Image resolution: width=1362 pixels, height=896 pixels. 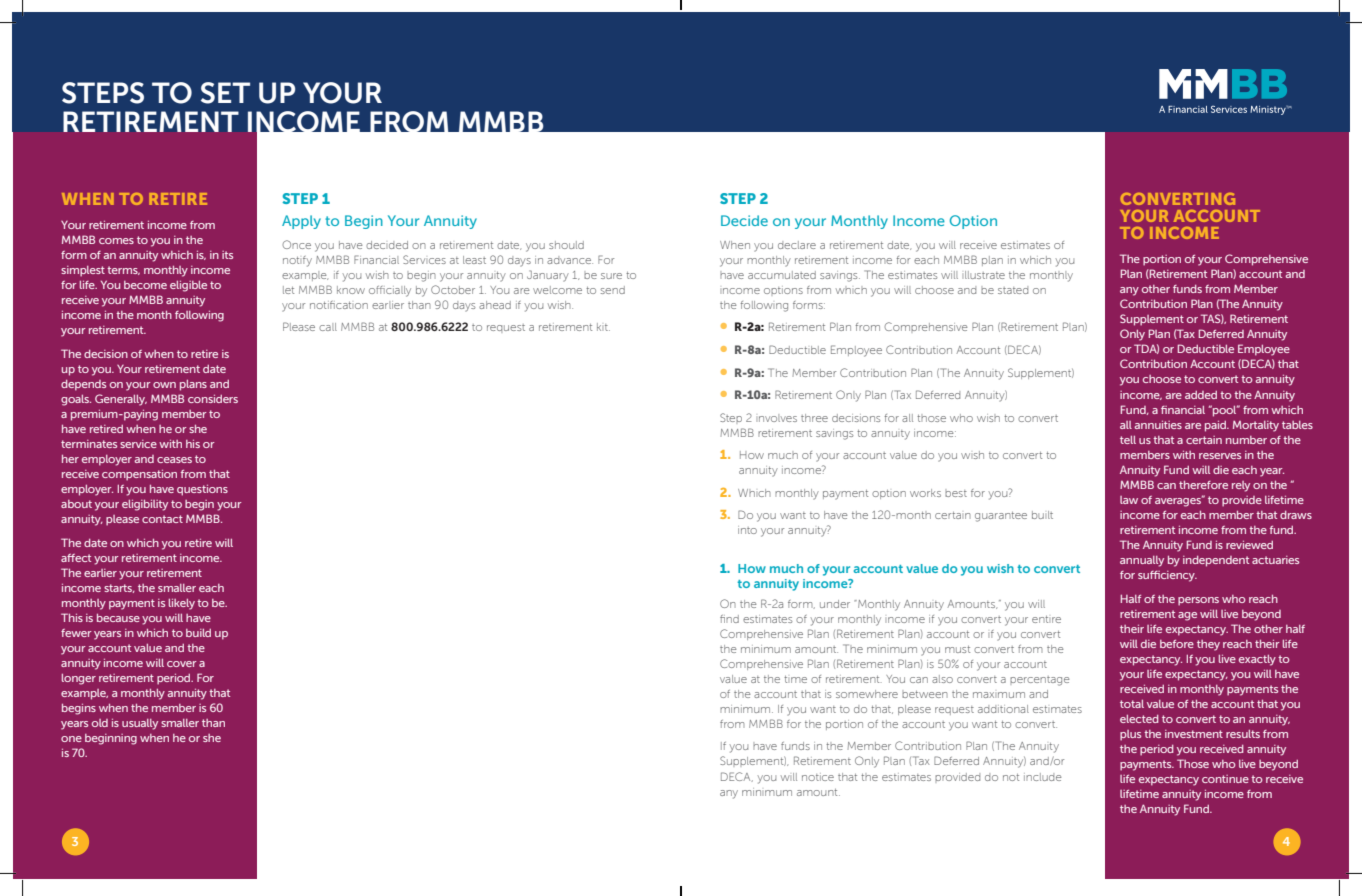 I want to click on illustrate, so click(x=983, y=275).
